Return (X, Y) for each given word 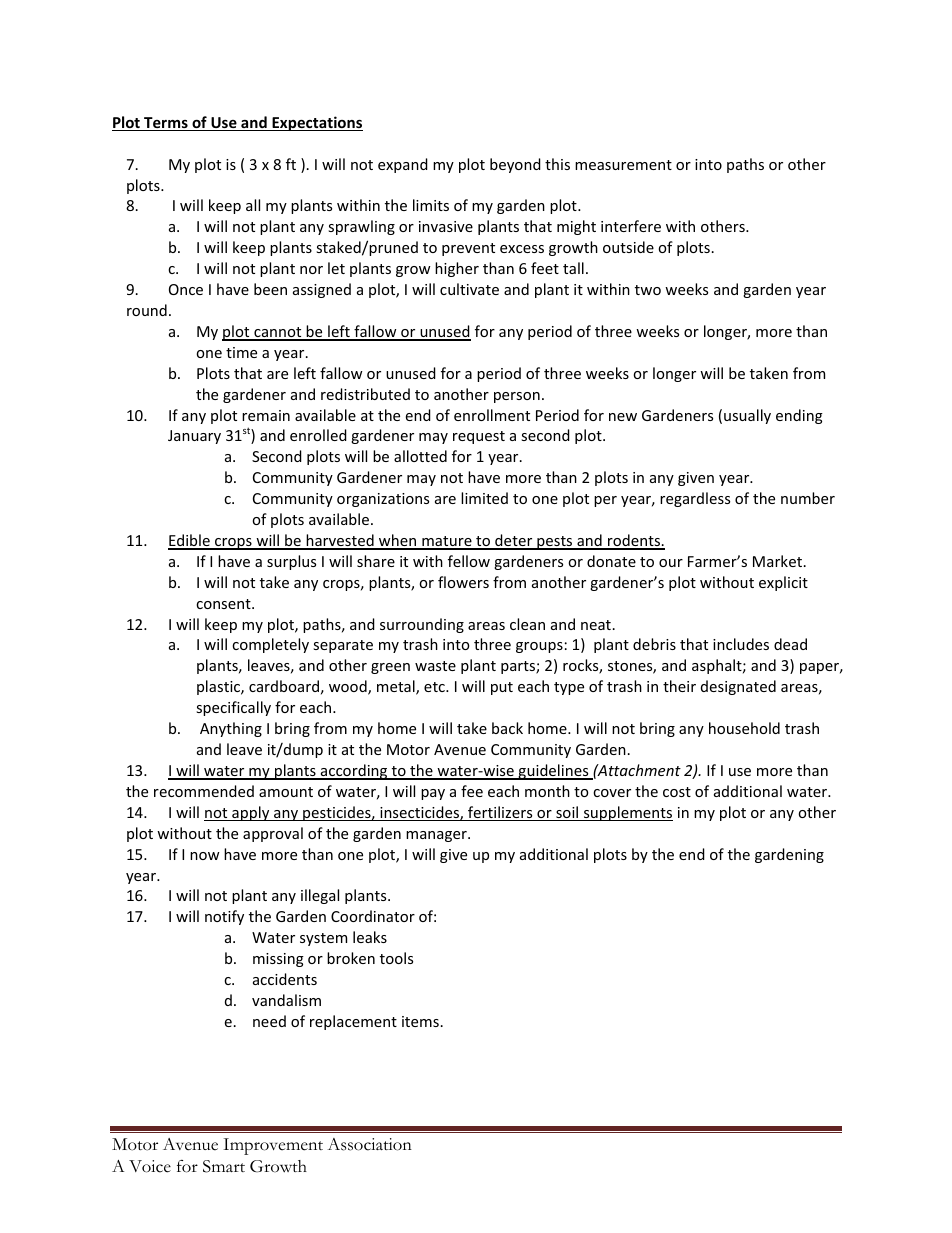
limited (484, 498)
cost (677, 792)
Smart (224, 1166)
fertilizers (500, 813)
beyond (515, 165)
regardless (695, 499)
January (194, 437)
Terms (166, 124)
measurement (623, 165)
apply (251, 813)
